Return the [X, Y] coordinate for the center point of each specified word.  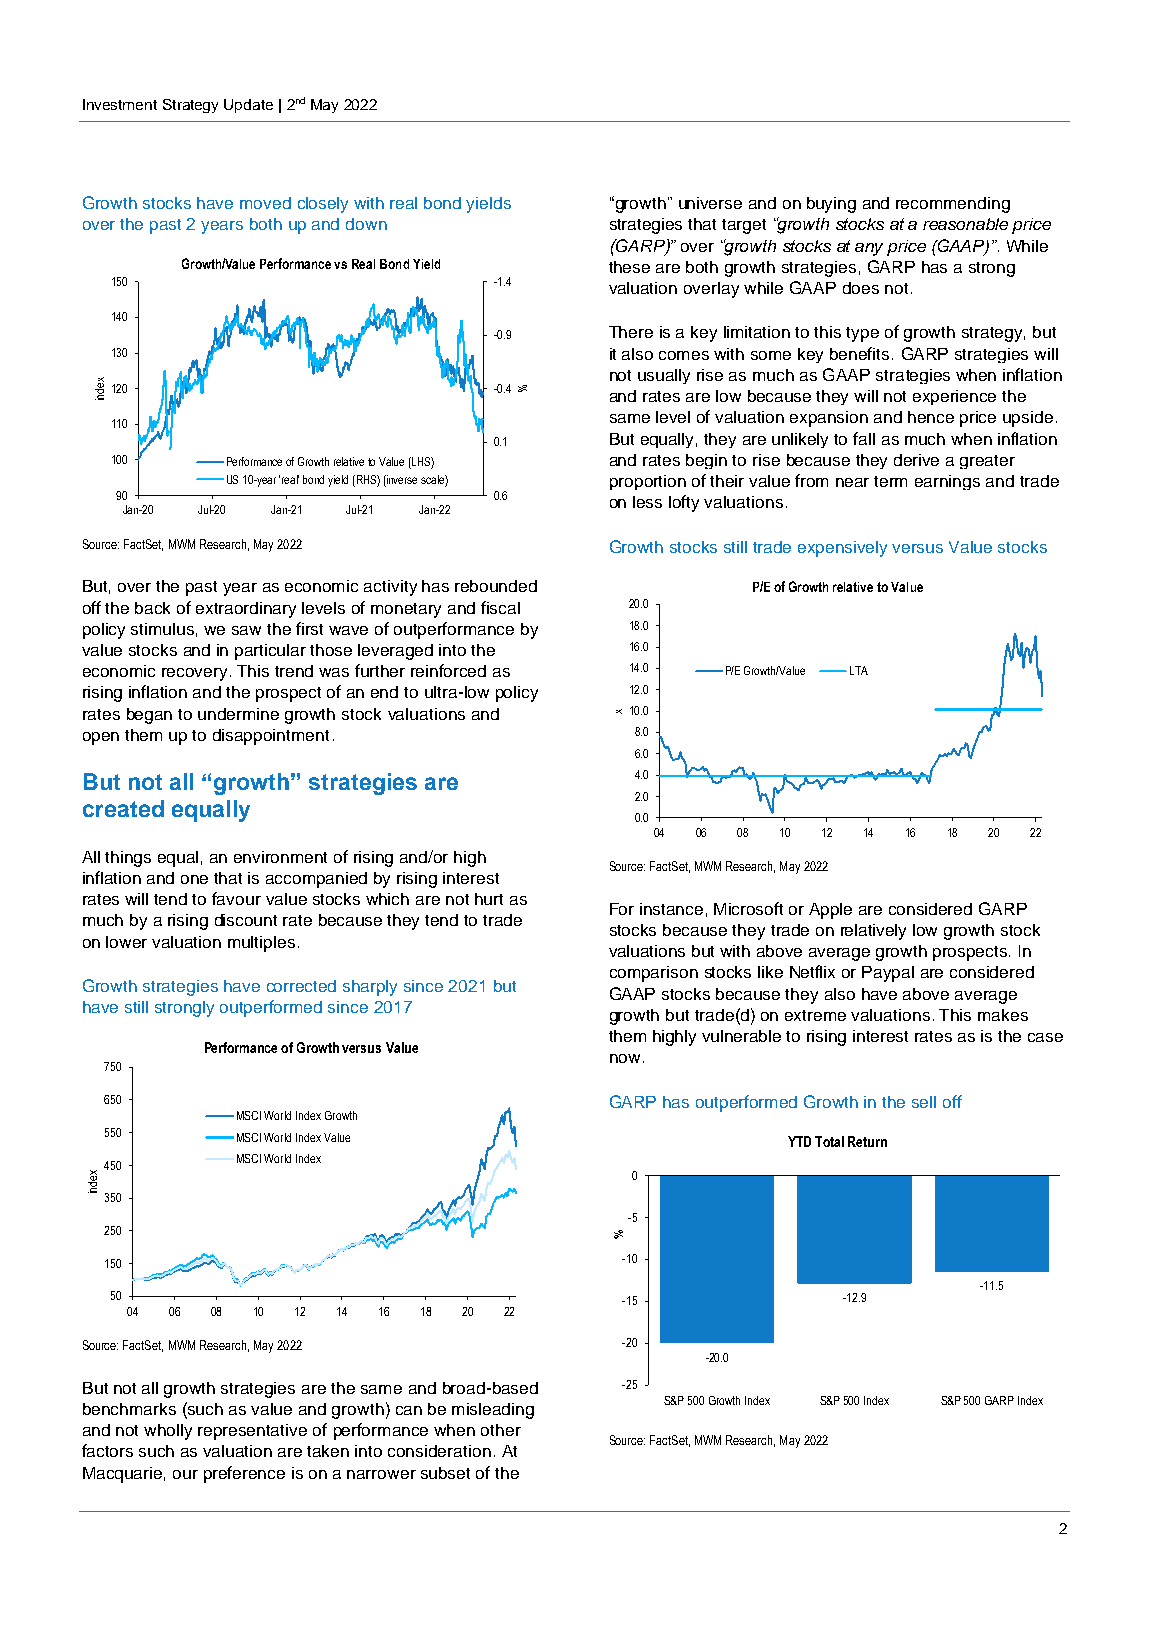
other [501, 1430]
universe [710, 203]
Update [248, 106]
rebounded [496, 586]
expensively [842, 549]
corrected [301, 986]
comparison [654, 974]
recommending [953, 205]
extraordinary [246, 610]
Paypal [888, 974]
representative [252, 1432]
